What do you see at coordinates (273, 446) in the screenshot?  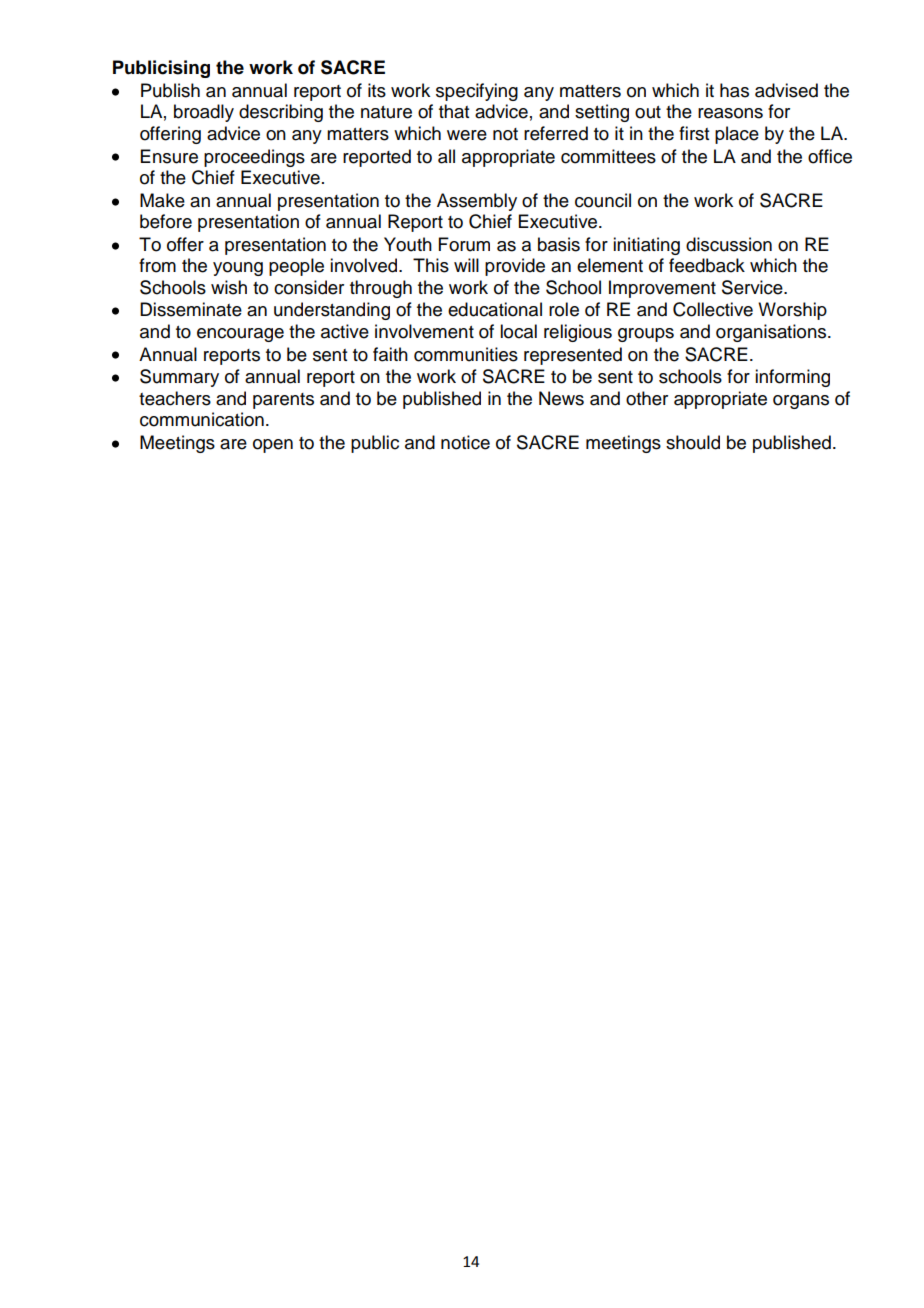 I see `open` at bounding box center [273, 446].
